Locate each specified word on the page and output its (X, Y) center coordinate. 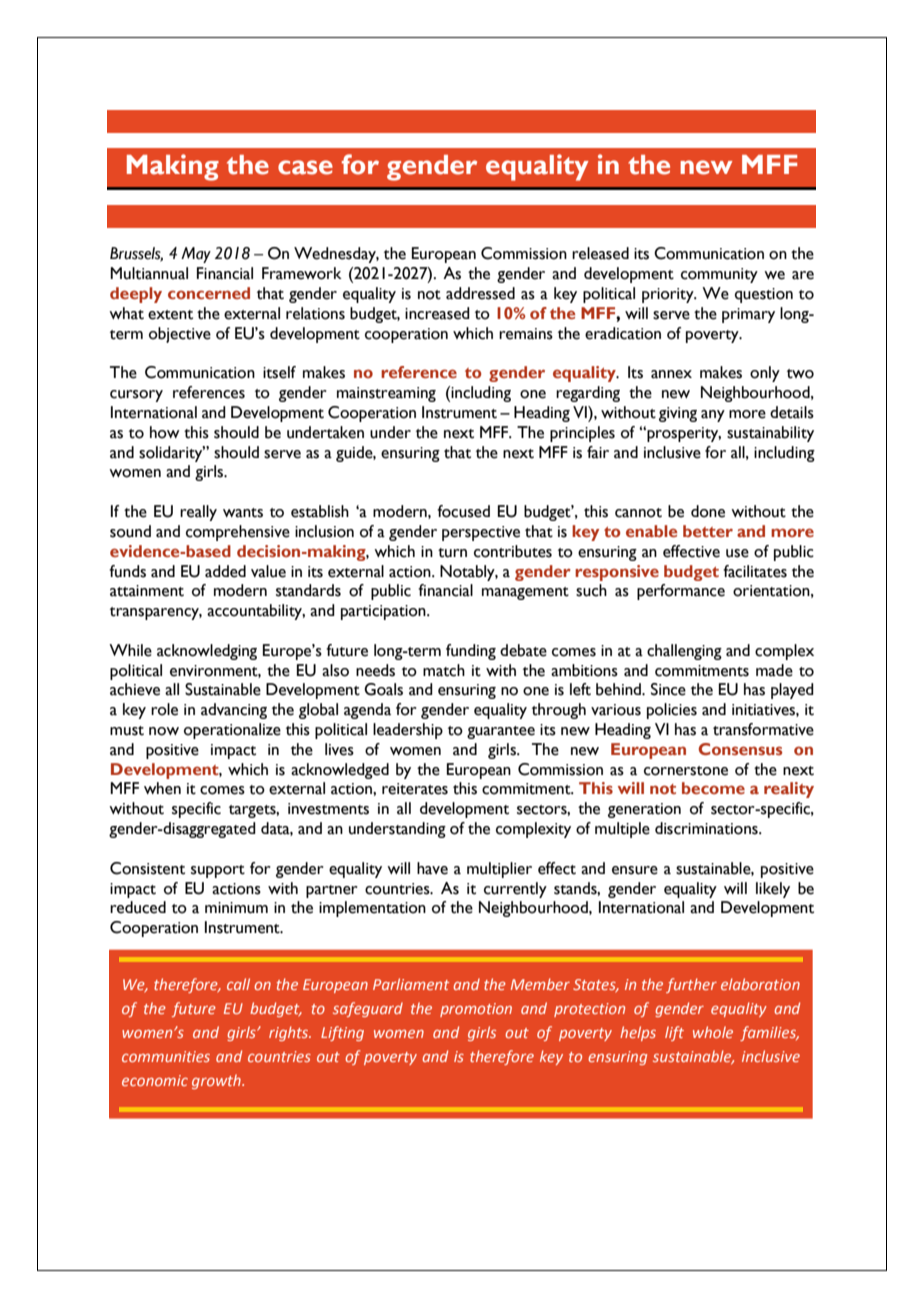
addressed (480, 293)
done (708, 511)
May (196, 255)
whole (713, 1032)
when (162, 788)
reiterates (415, 789)
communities (166, 1056)
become (713, 788)
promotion (476, 1010)
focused (463, 511)
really (198, 513)
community (719, 275)
